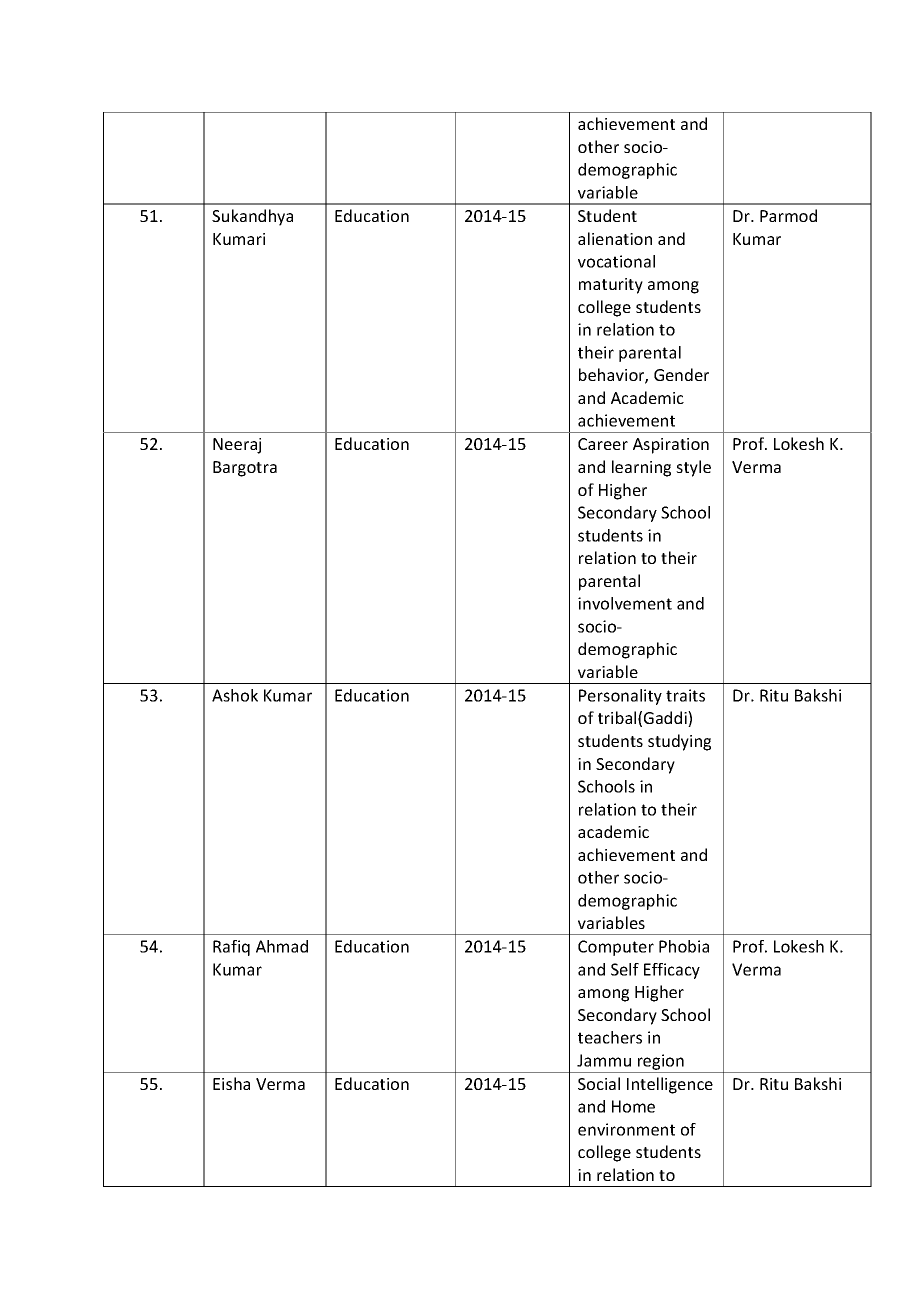 The image size is (924, 1308). Describe the element at coordinates (685, 695) in the page. I see `traits` at that location.
